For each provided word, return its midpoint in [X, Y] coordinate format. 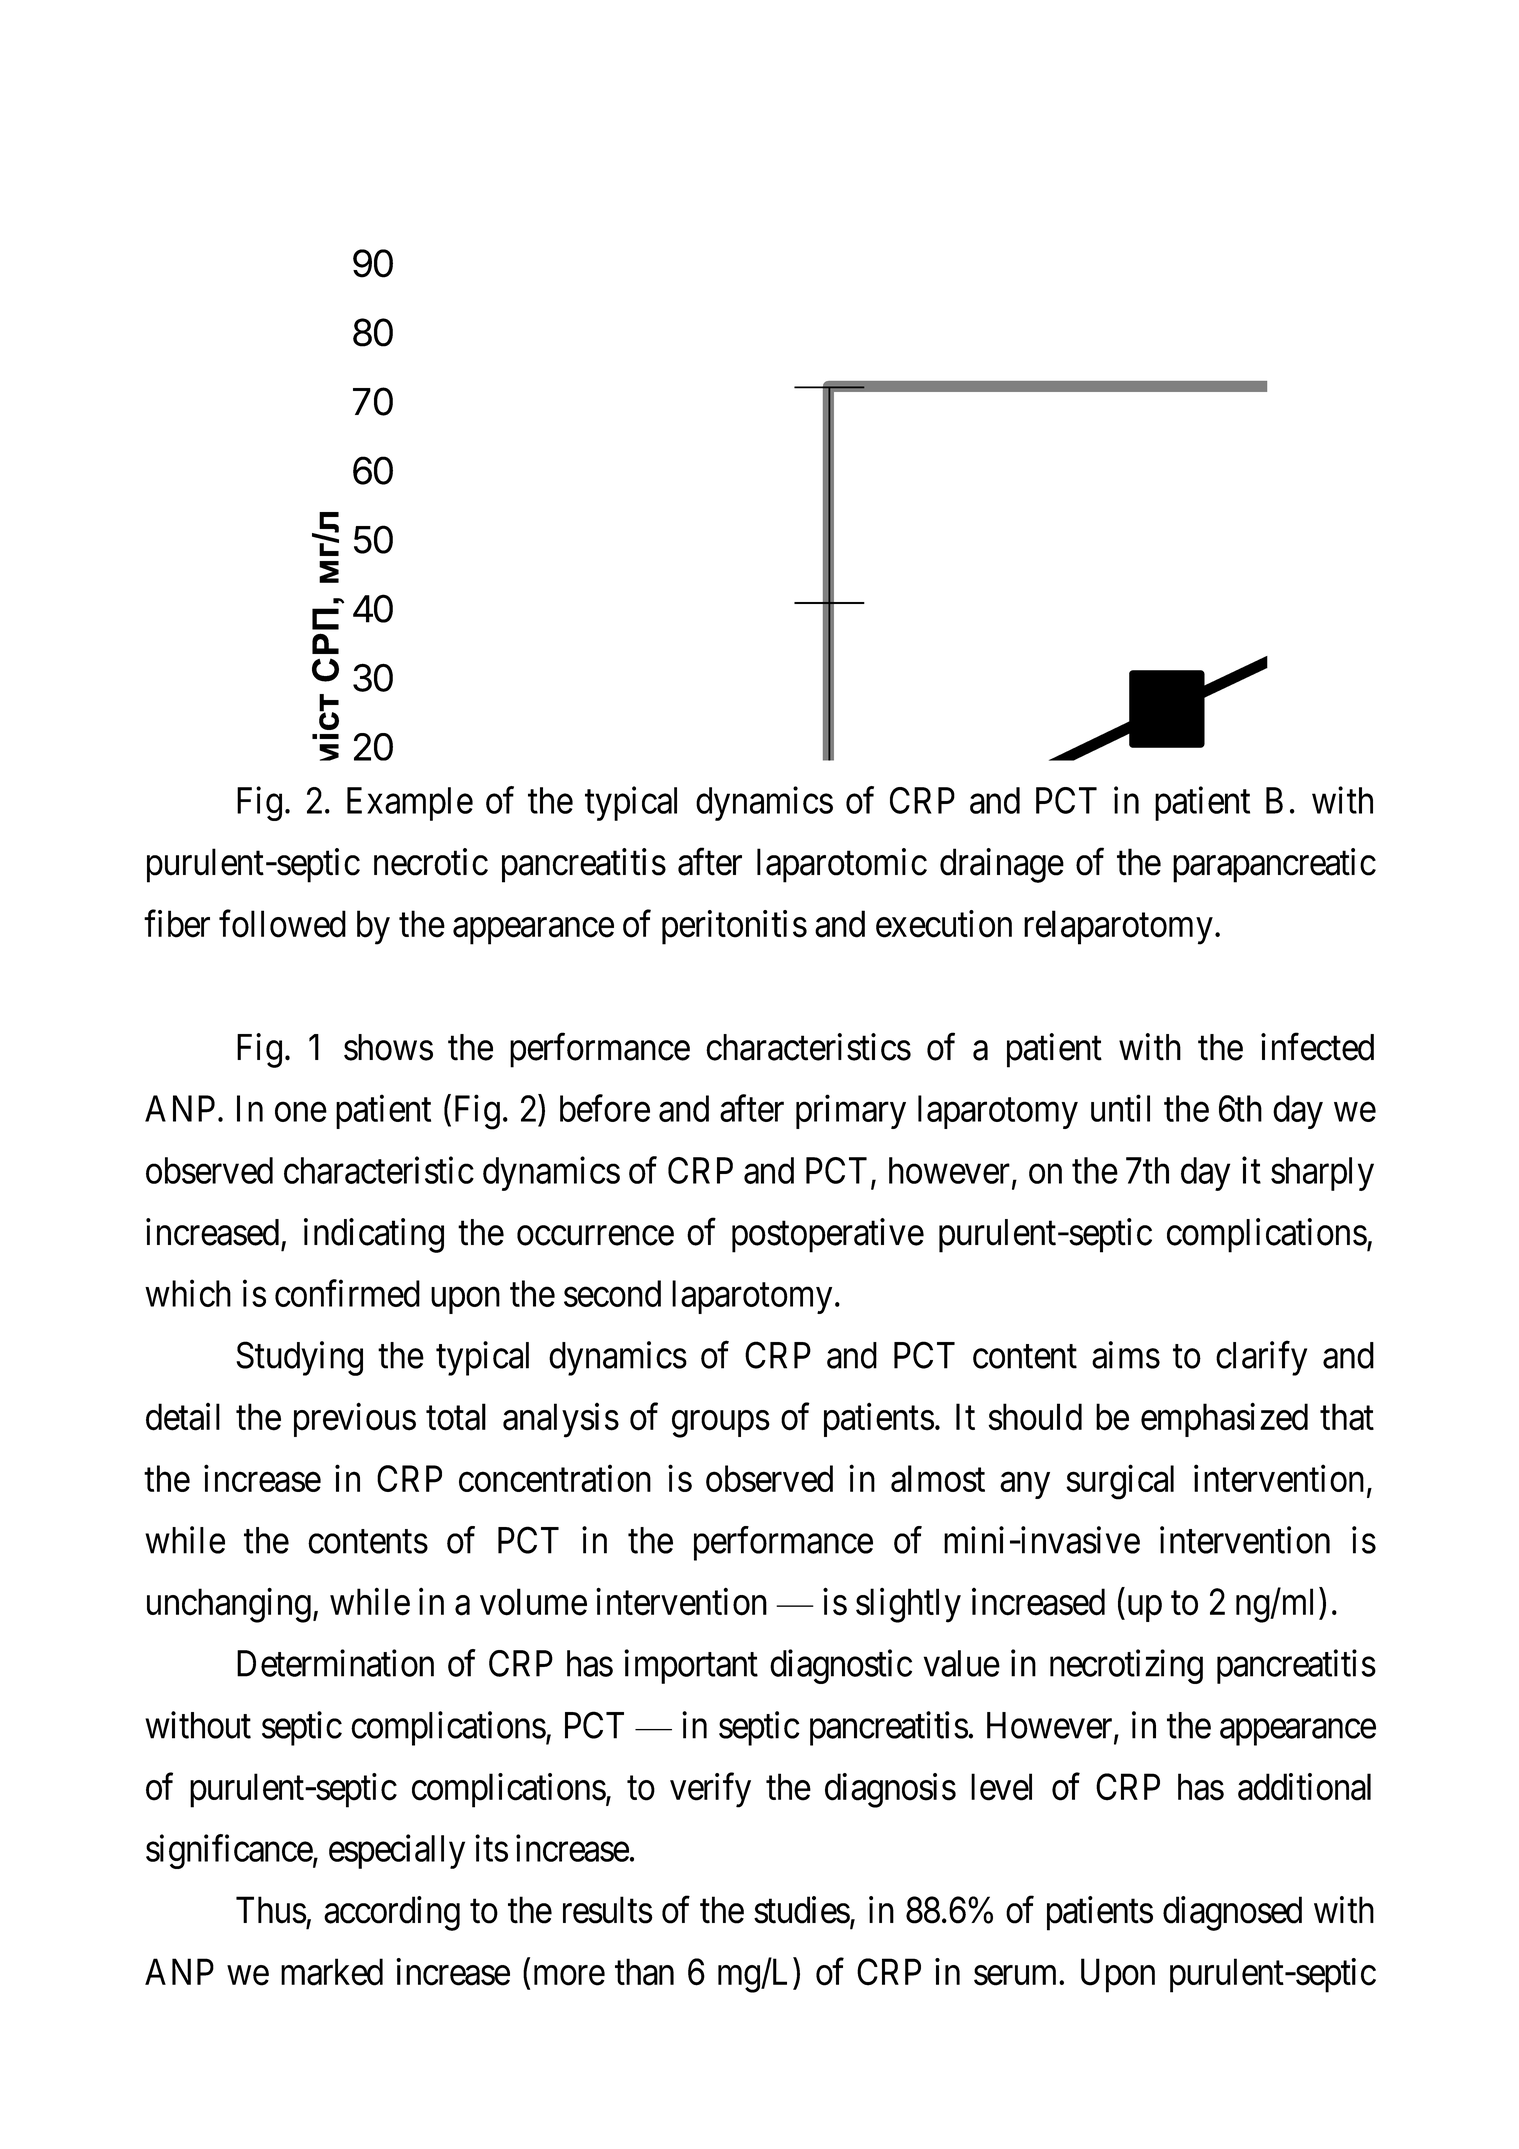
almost [938, 1478]
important [691, 1666]
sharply [1322, 1174]
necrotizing [1126, 1666]
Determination [335, 1663]
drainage [1002, 865]
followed [282, 924]
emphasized [1224, 1420]
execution [944, 924]
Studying [299, 1358]
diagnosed [1232, 1913]
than [644, 1972]
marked [332, 1972]
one [301, 1112]
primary [851, 1112]
